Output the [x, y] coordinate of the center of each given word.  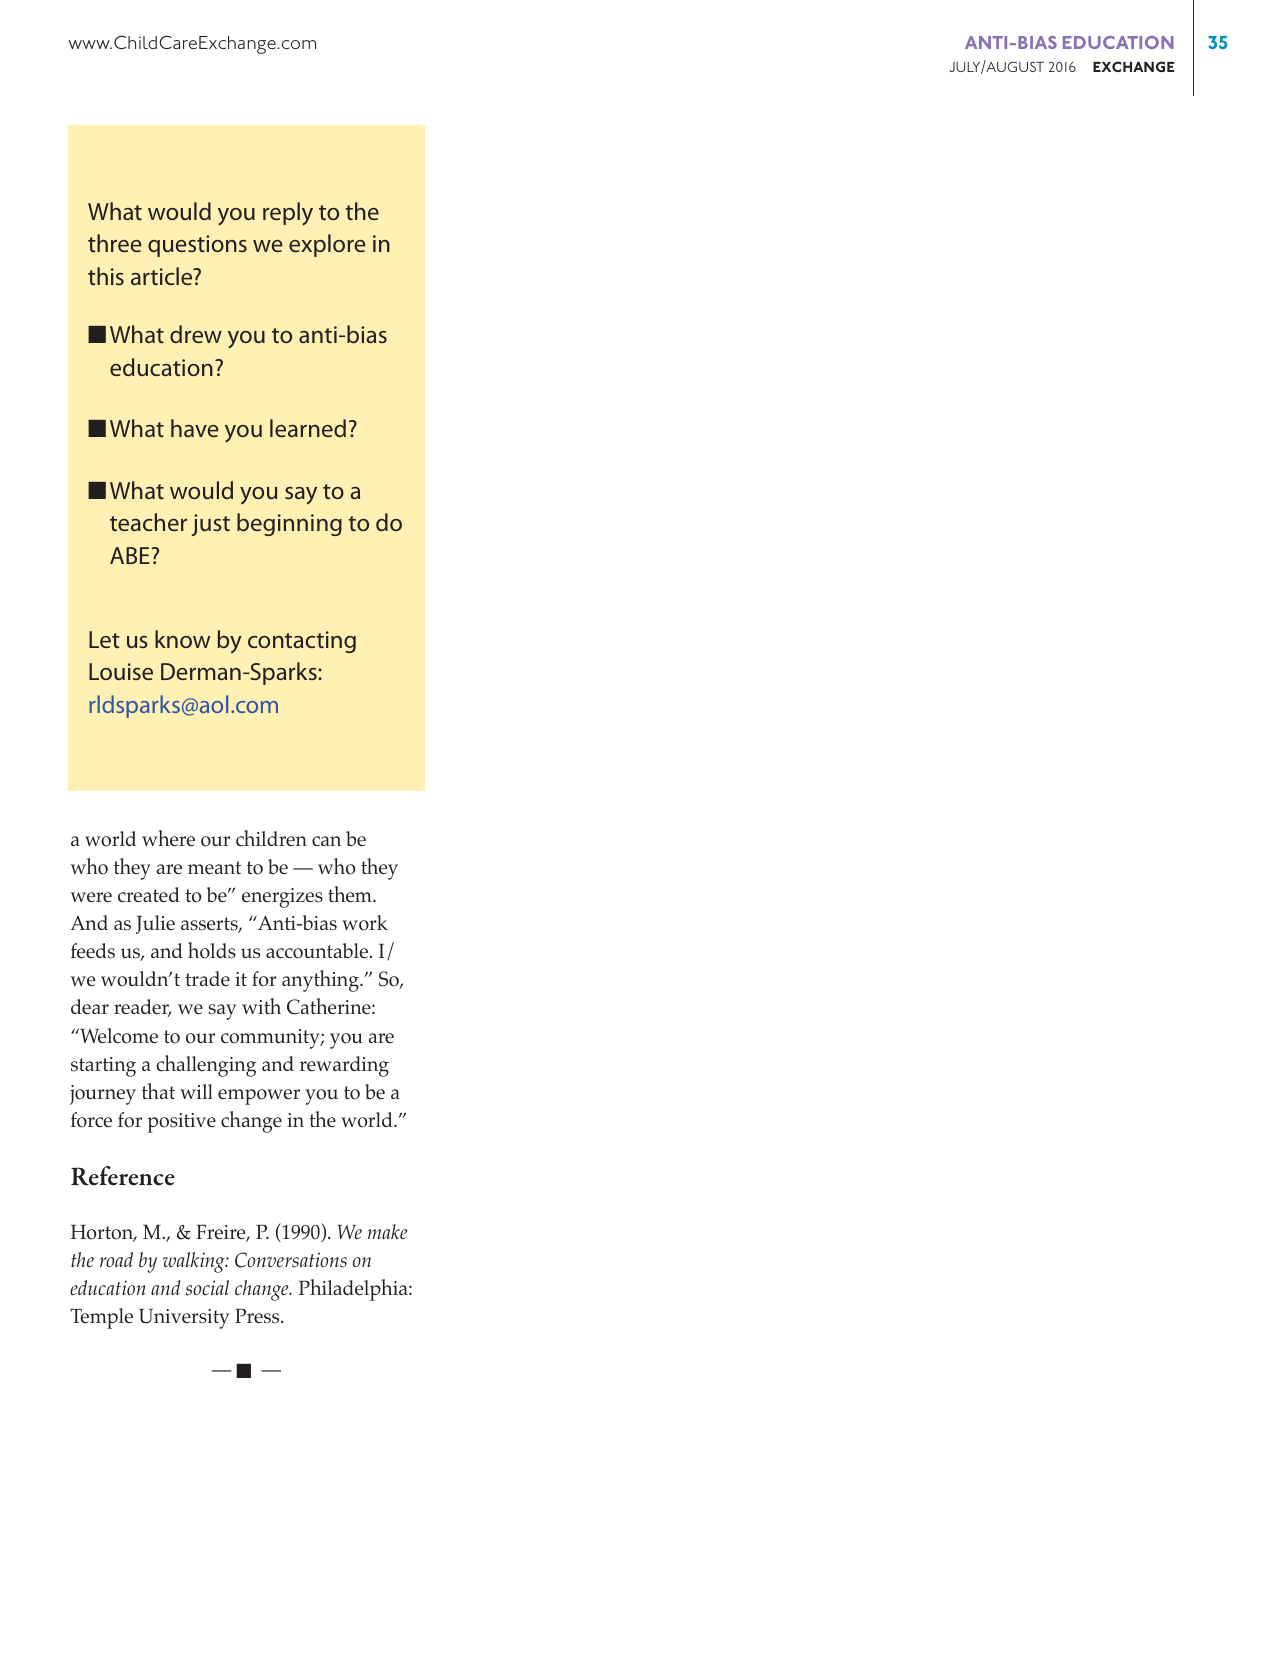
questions [197, 246]
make [387, 1231]
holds [212, 950]
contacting [302, 642]
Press [258, 1316]
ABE [131, 555]
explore [327, 245]
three [115, 243]
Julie [155, 924]
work [365, 923]
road [116, 1259]
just [210, 525]
